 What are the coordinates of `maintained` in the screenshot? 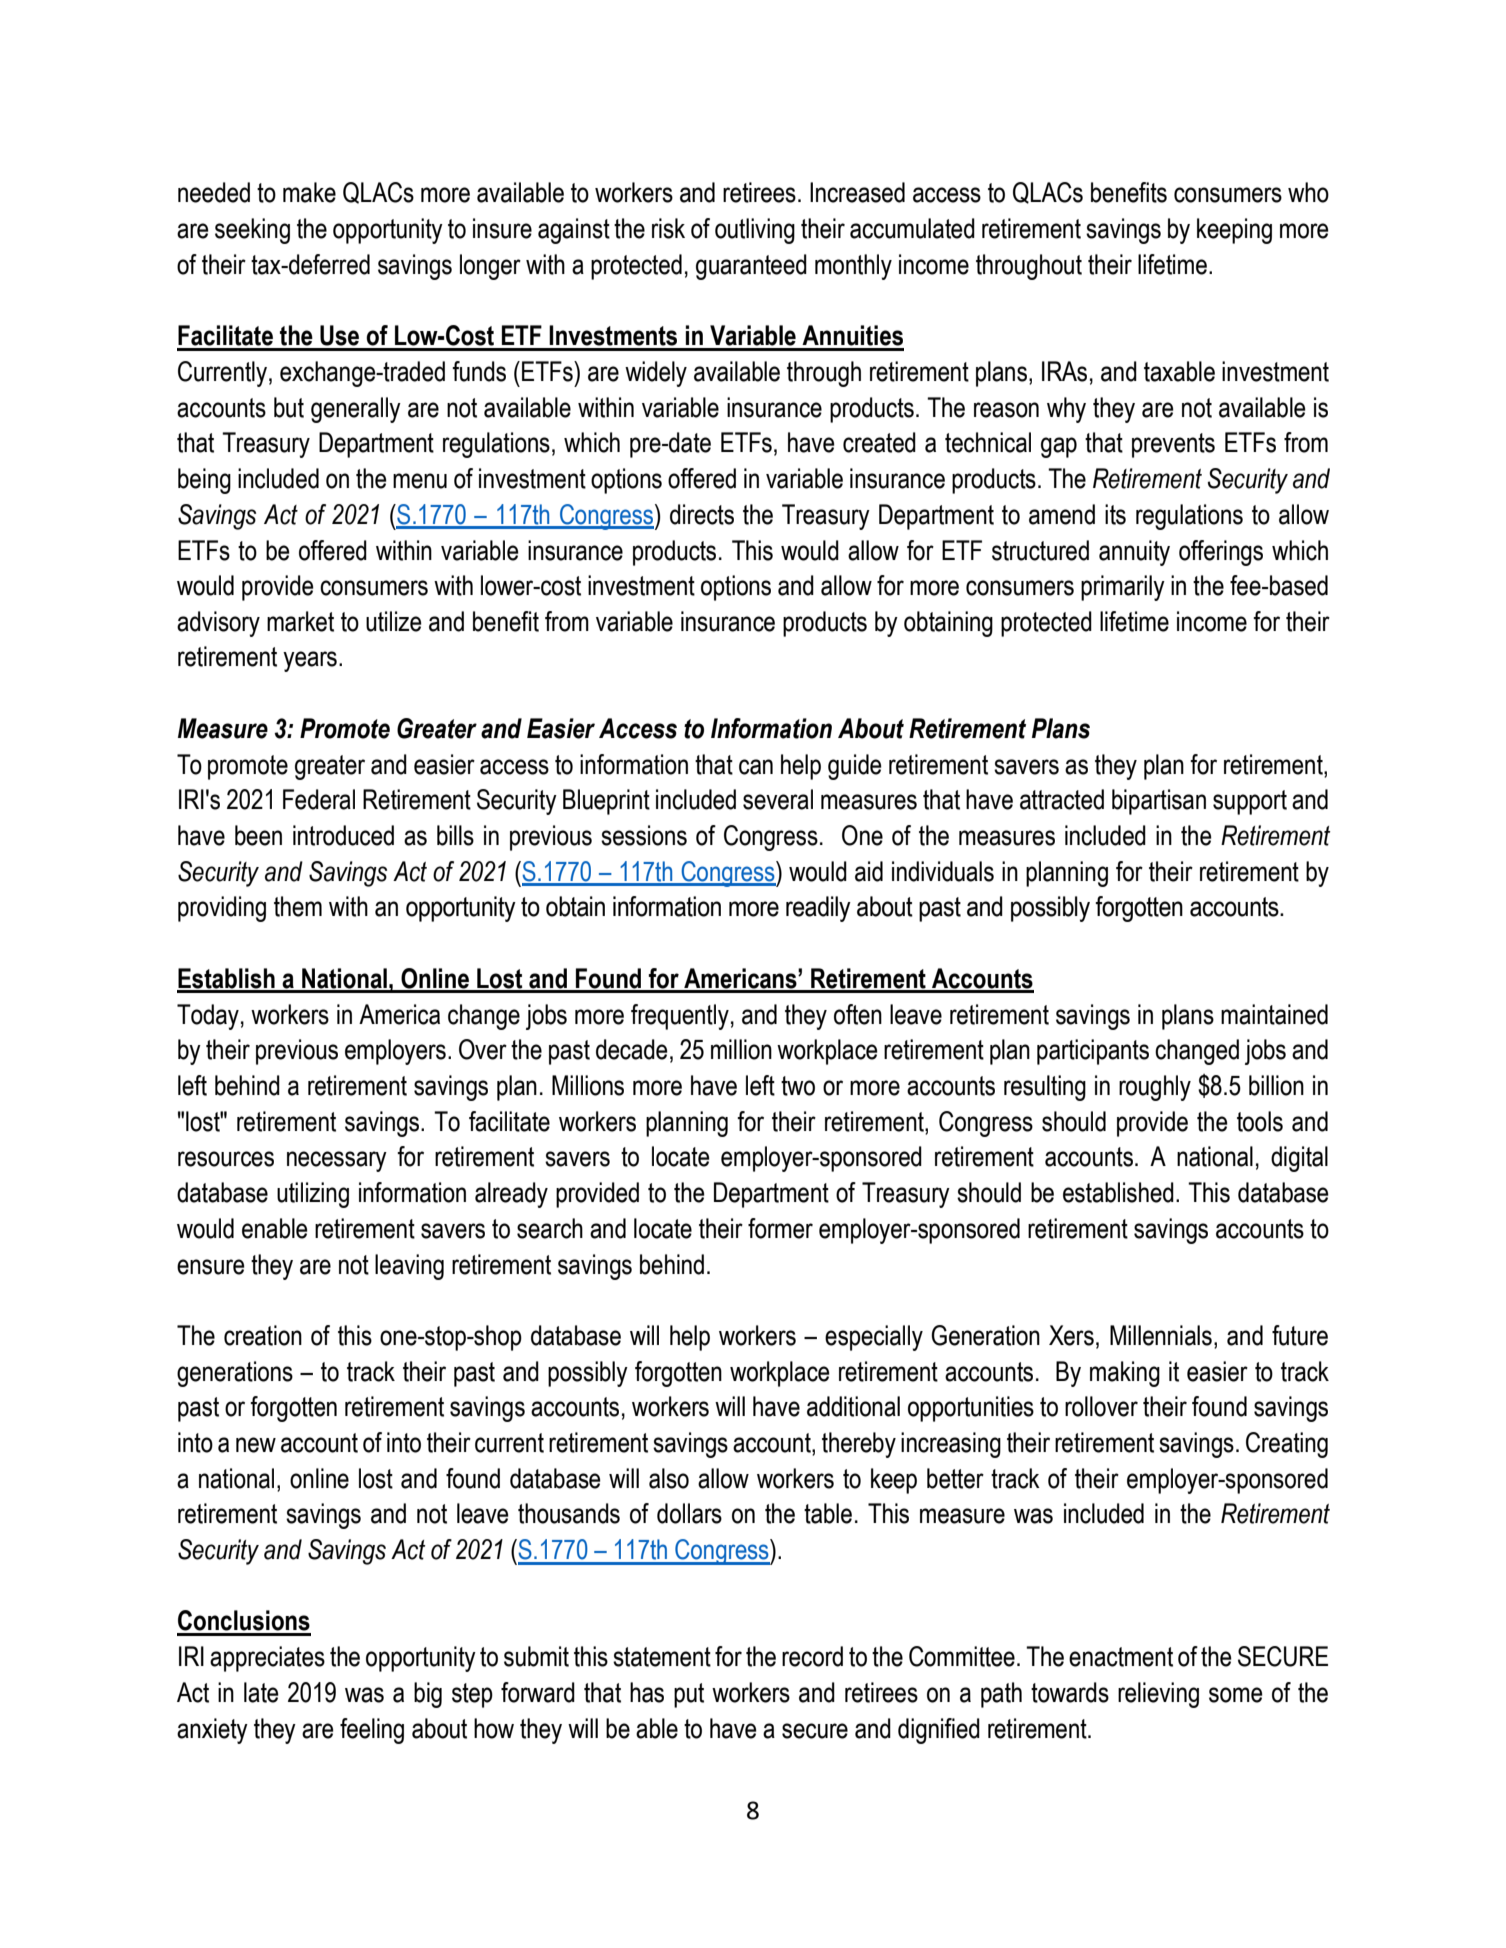 It's located at (1274, 1014).
